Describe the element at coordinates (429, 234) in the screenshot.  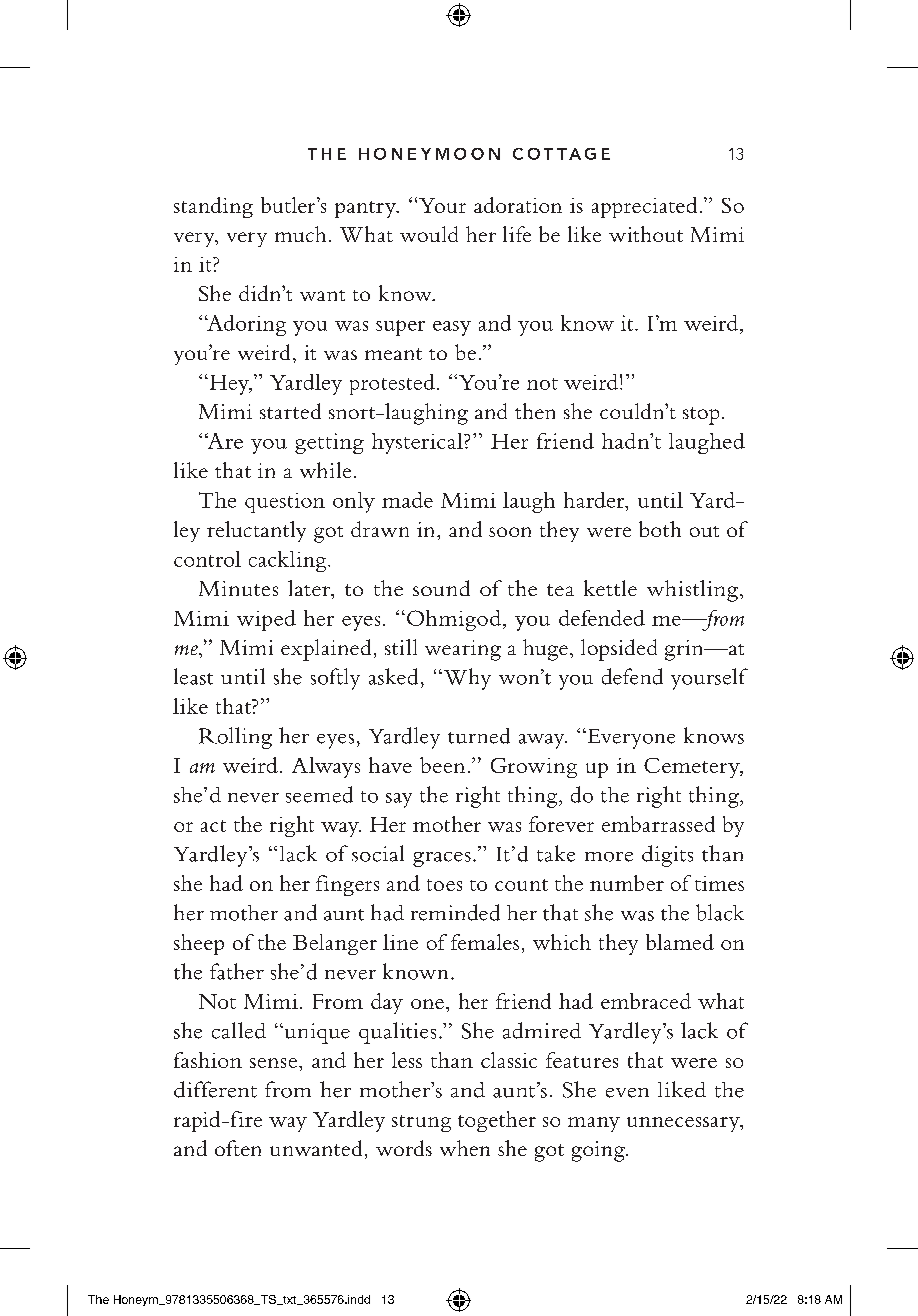
I see `would` at that location.
